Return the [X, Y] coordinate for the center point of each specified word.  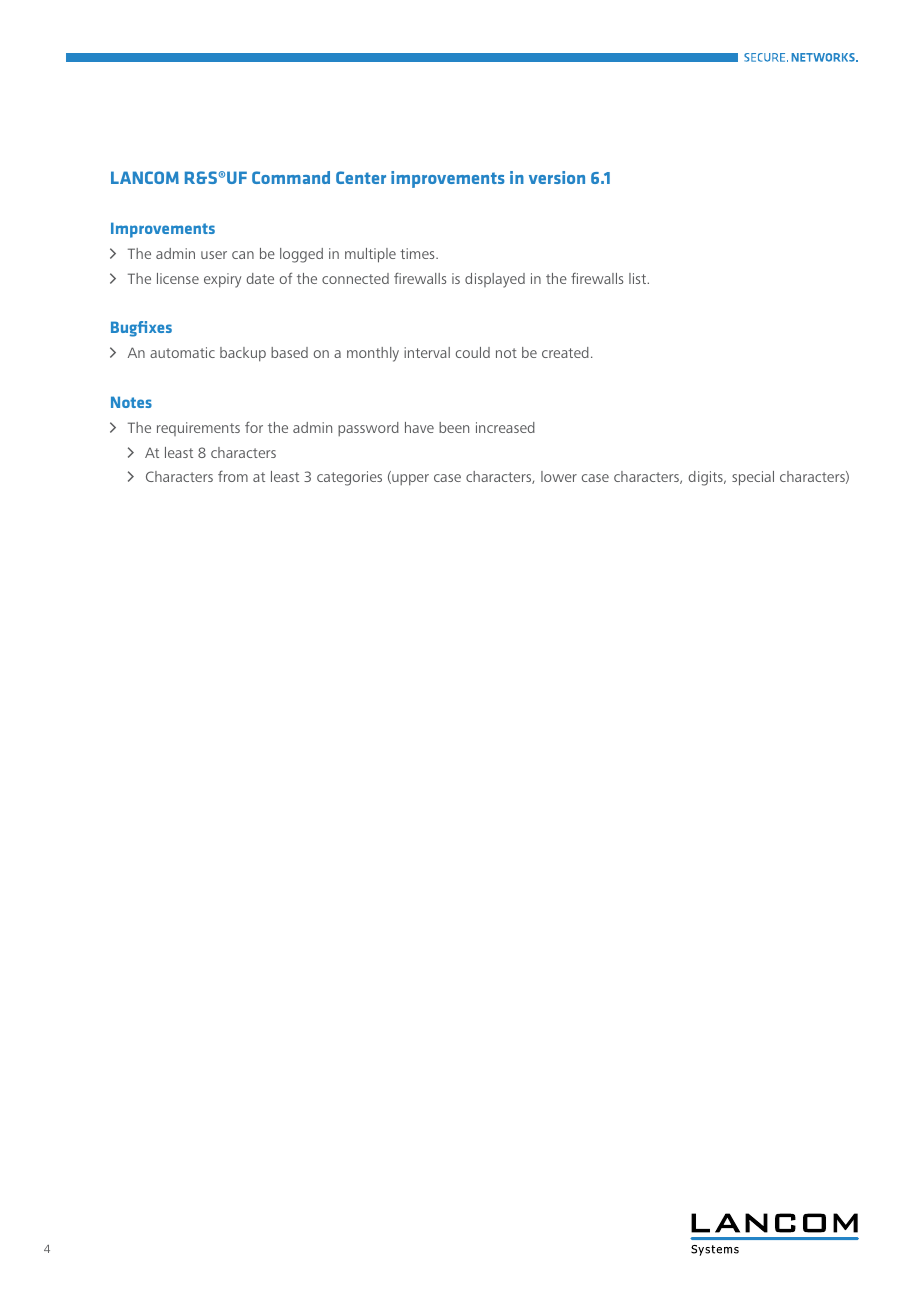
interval [427, 352]
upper [409, 480]
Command [291, 177]
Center [361, 177]
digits [707, 478]
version [557, 177]
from [233, 476]
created [565, 352]
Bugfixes [141, 329]
